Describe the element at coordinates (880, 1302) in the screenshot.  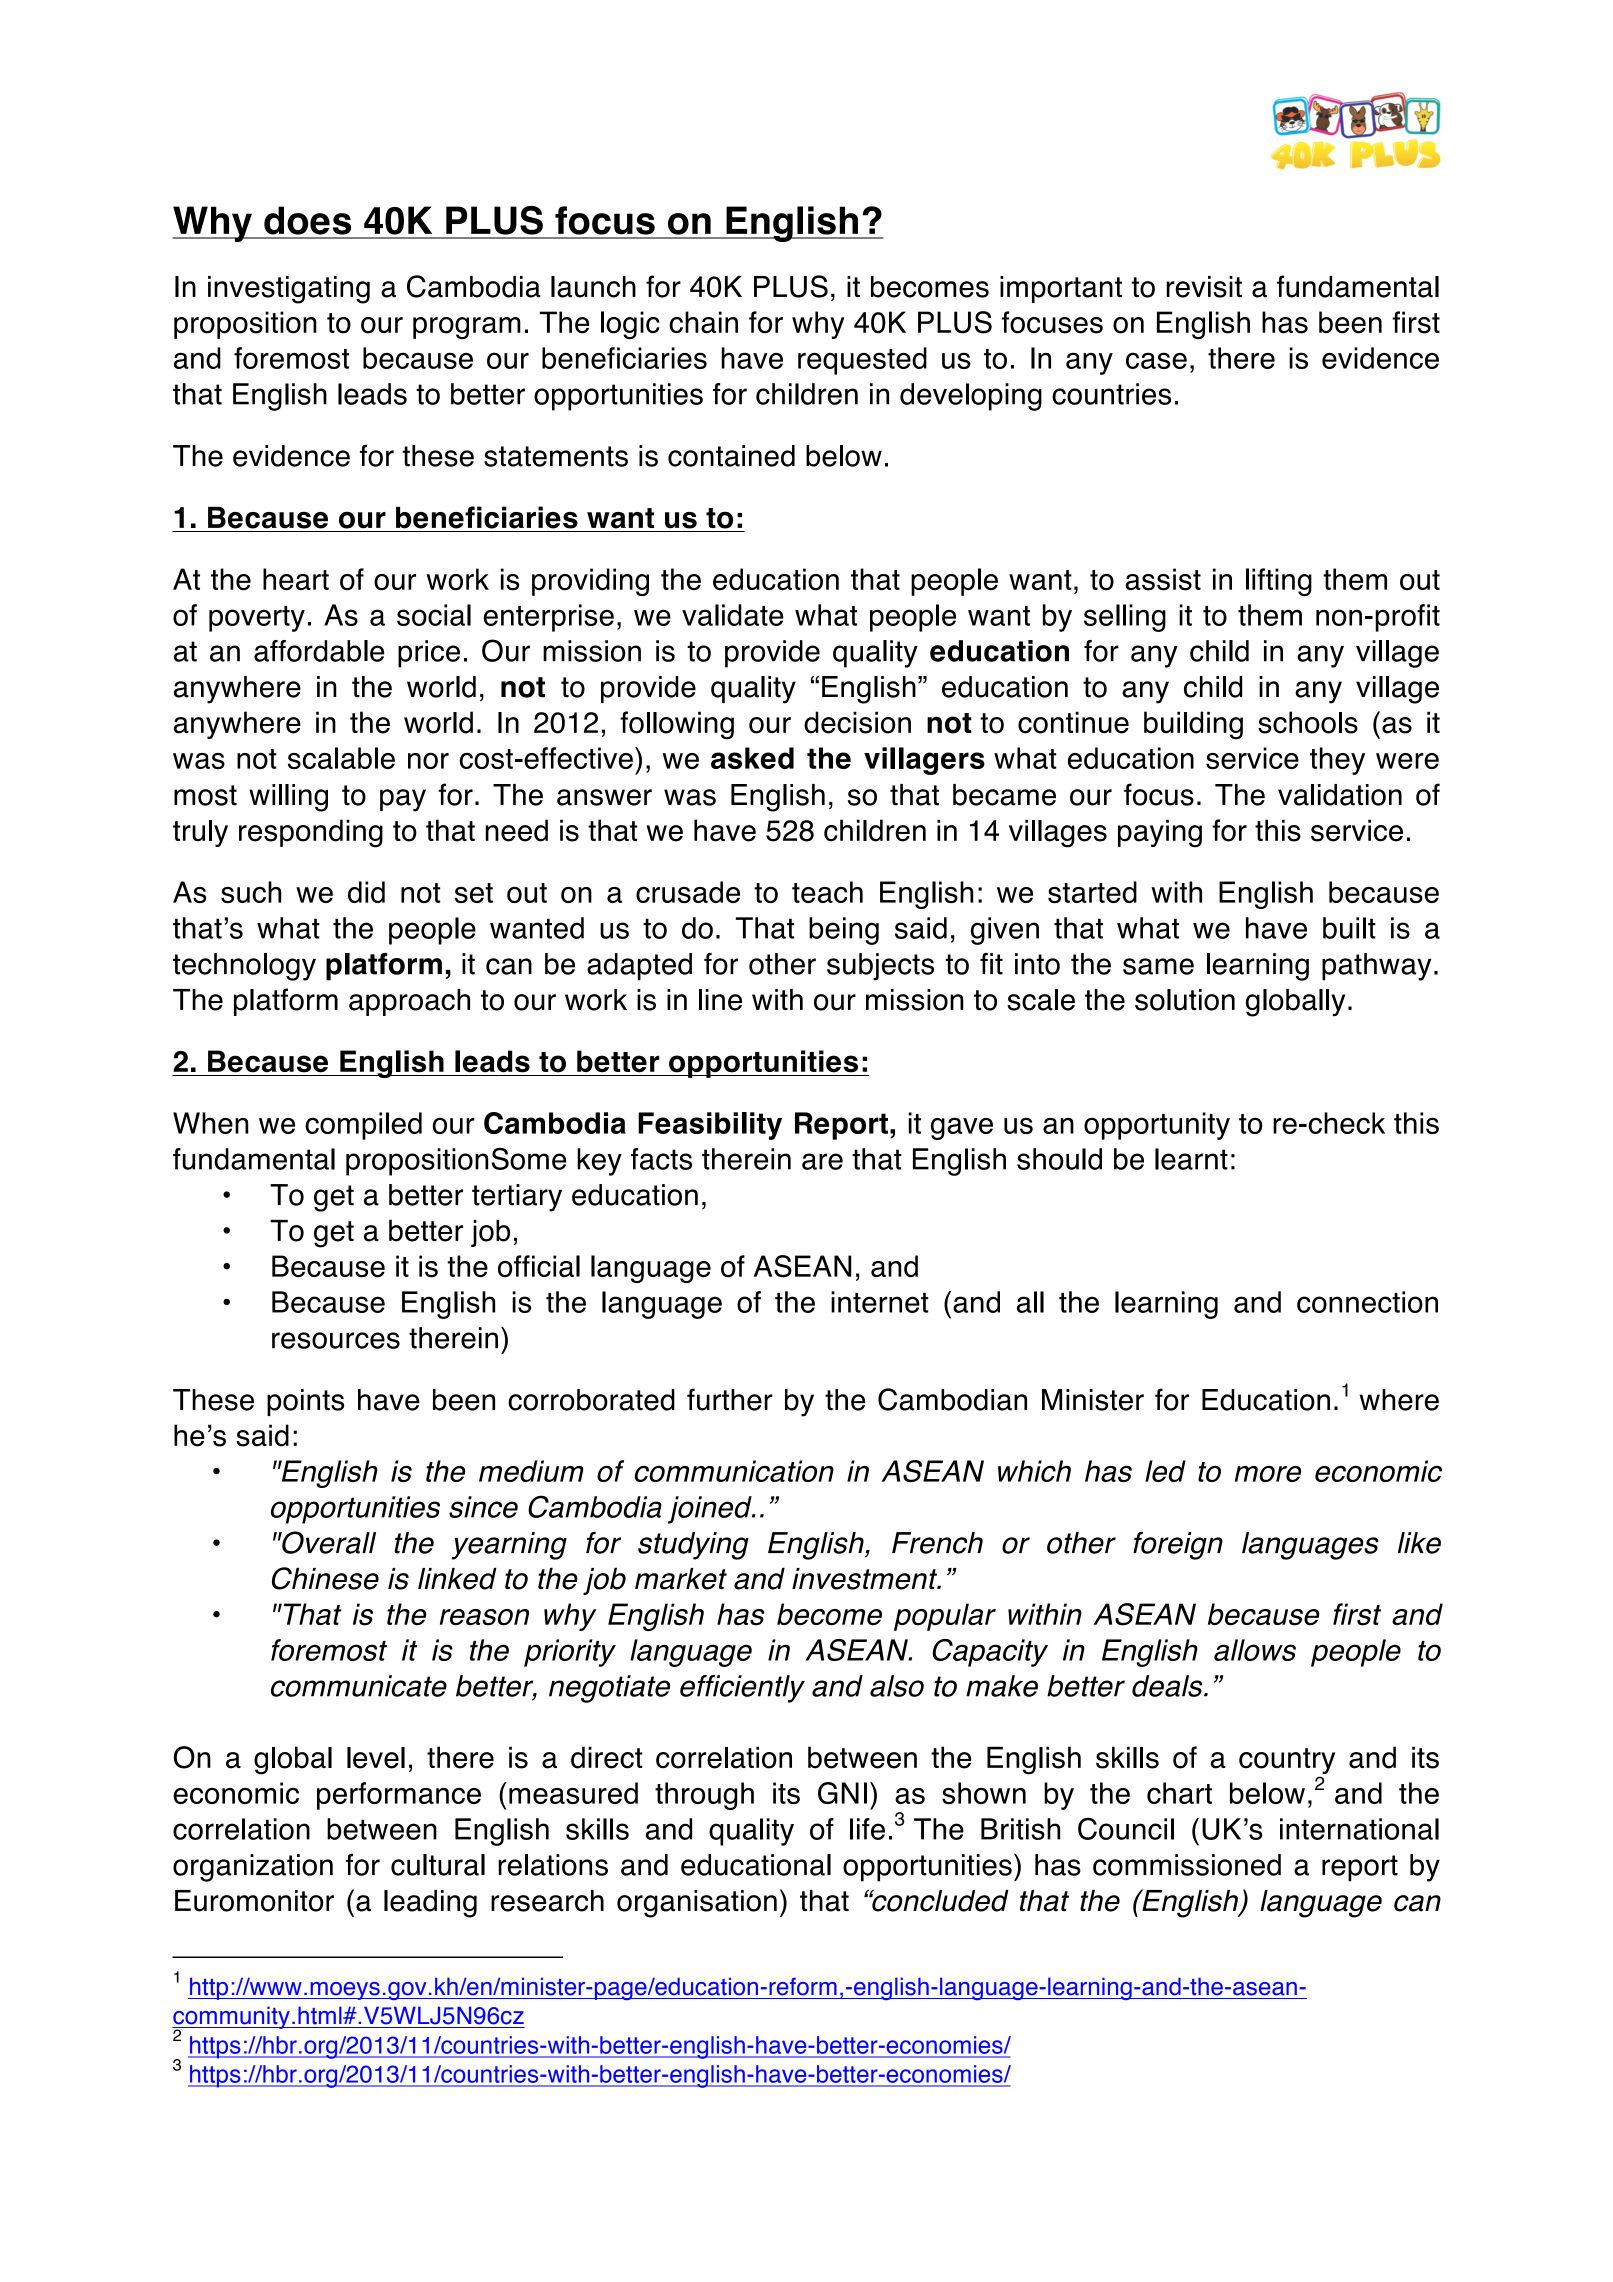
I see `internet` at that location.
